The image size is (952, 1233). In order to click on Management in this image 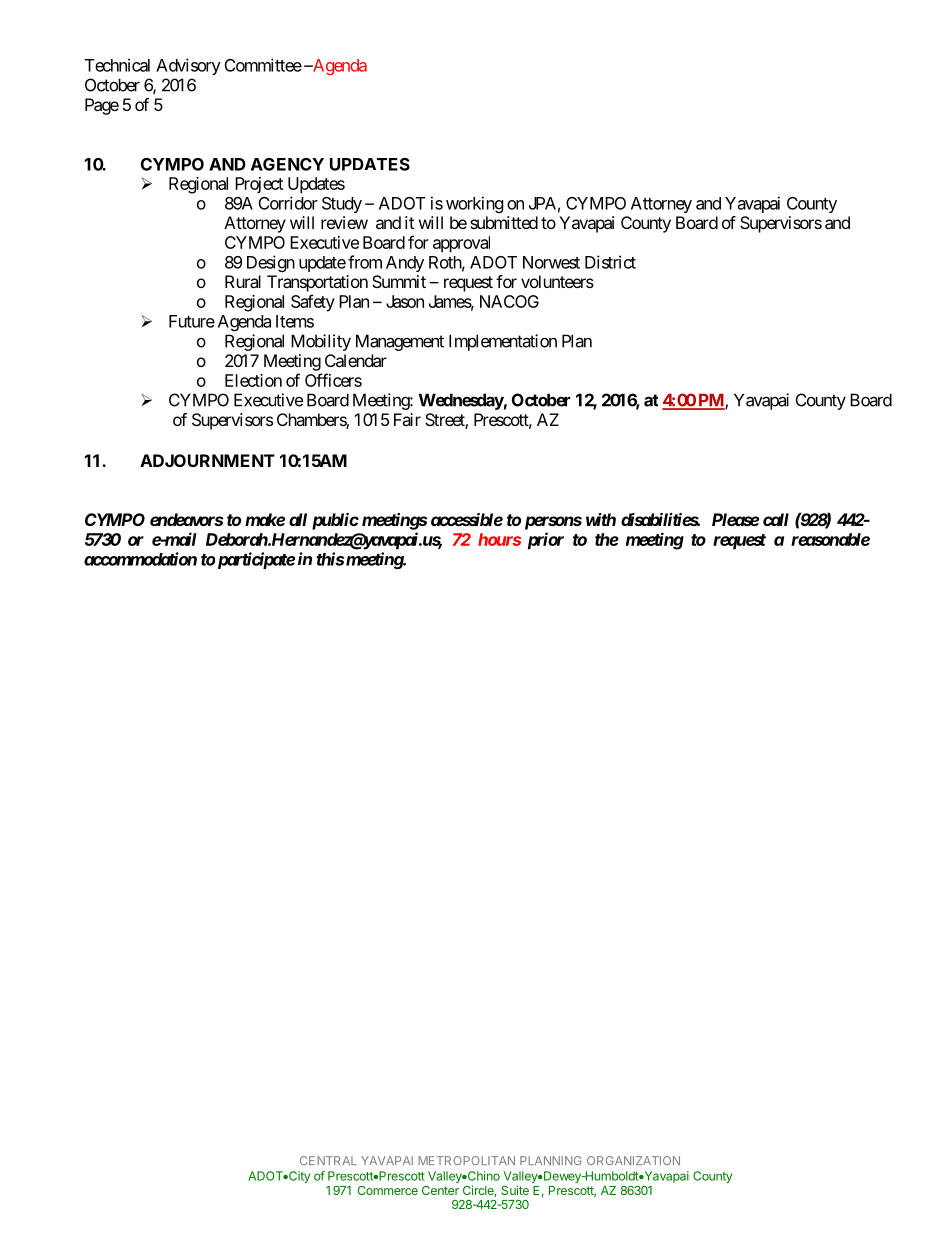, I will do `click(400, 342)`.
